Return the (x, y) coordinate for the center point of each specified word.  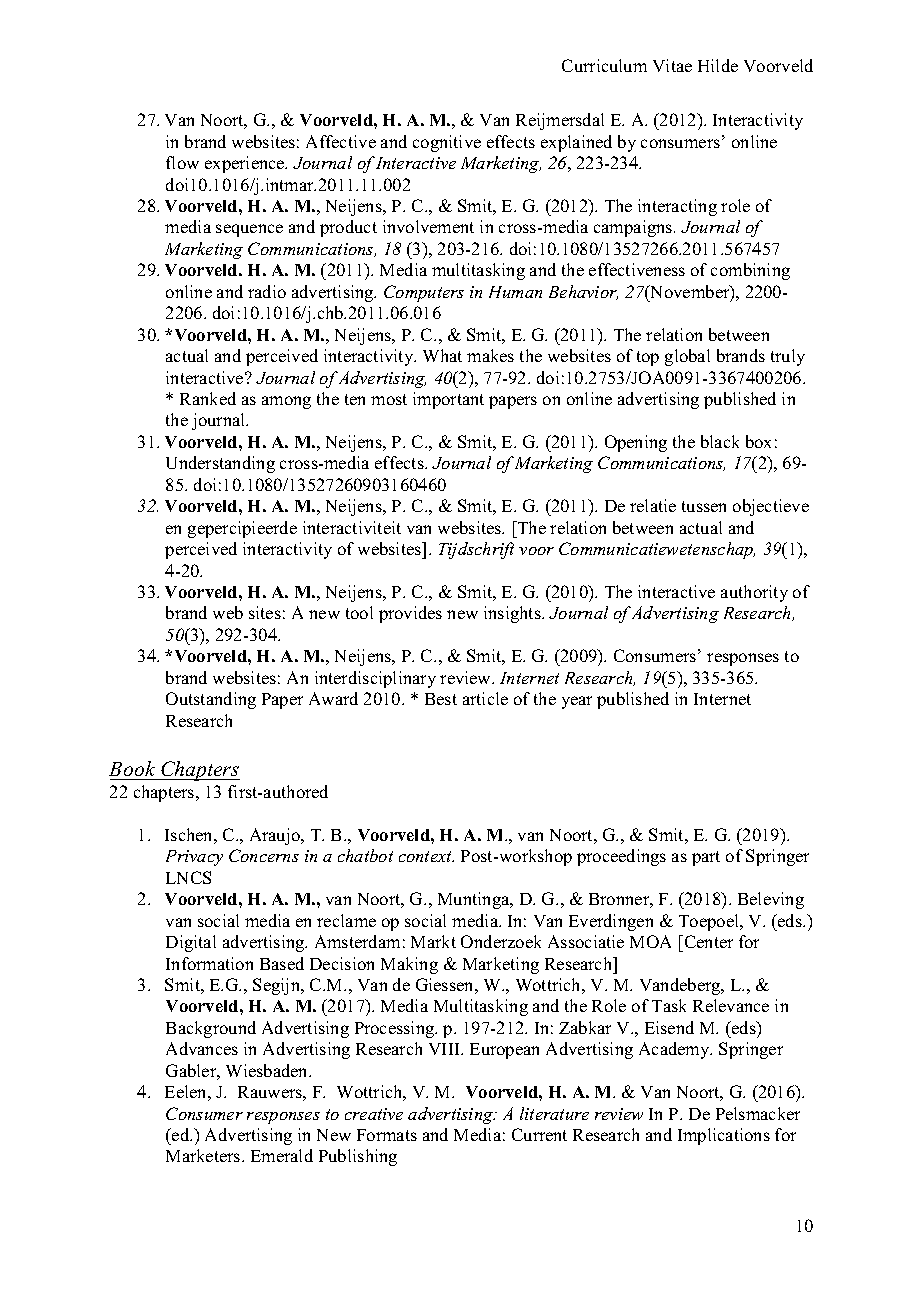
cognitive (447, 143)
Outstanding (211, 700)
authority (754, 593)
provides (410, 614)
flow (182, 162)
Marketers (204, 1155)
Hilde (718, 65)
